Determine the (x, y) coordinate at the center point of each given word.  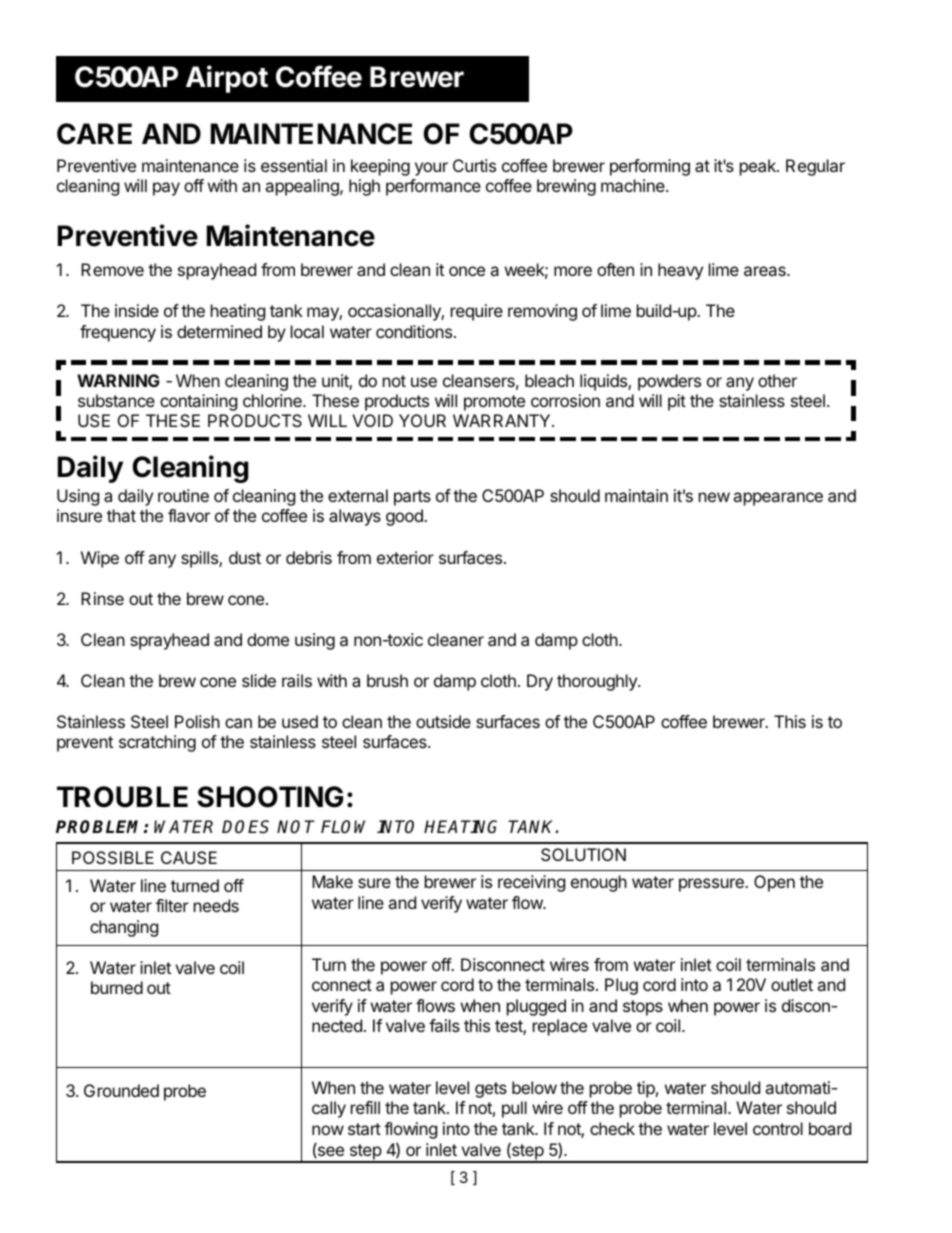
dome (268, 639)
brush (387, 680)
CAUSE (189, 857)
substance (116, 400)
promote (494, 403)
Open (774, 883)
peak (759, 167)
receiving (531, 883)
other (777, 380)
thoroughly (598, 682)
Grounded (121, 1090)
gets (491, 1090)
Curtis (474, 165)
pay (166, 189)
